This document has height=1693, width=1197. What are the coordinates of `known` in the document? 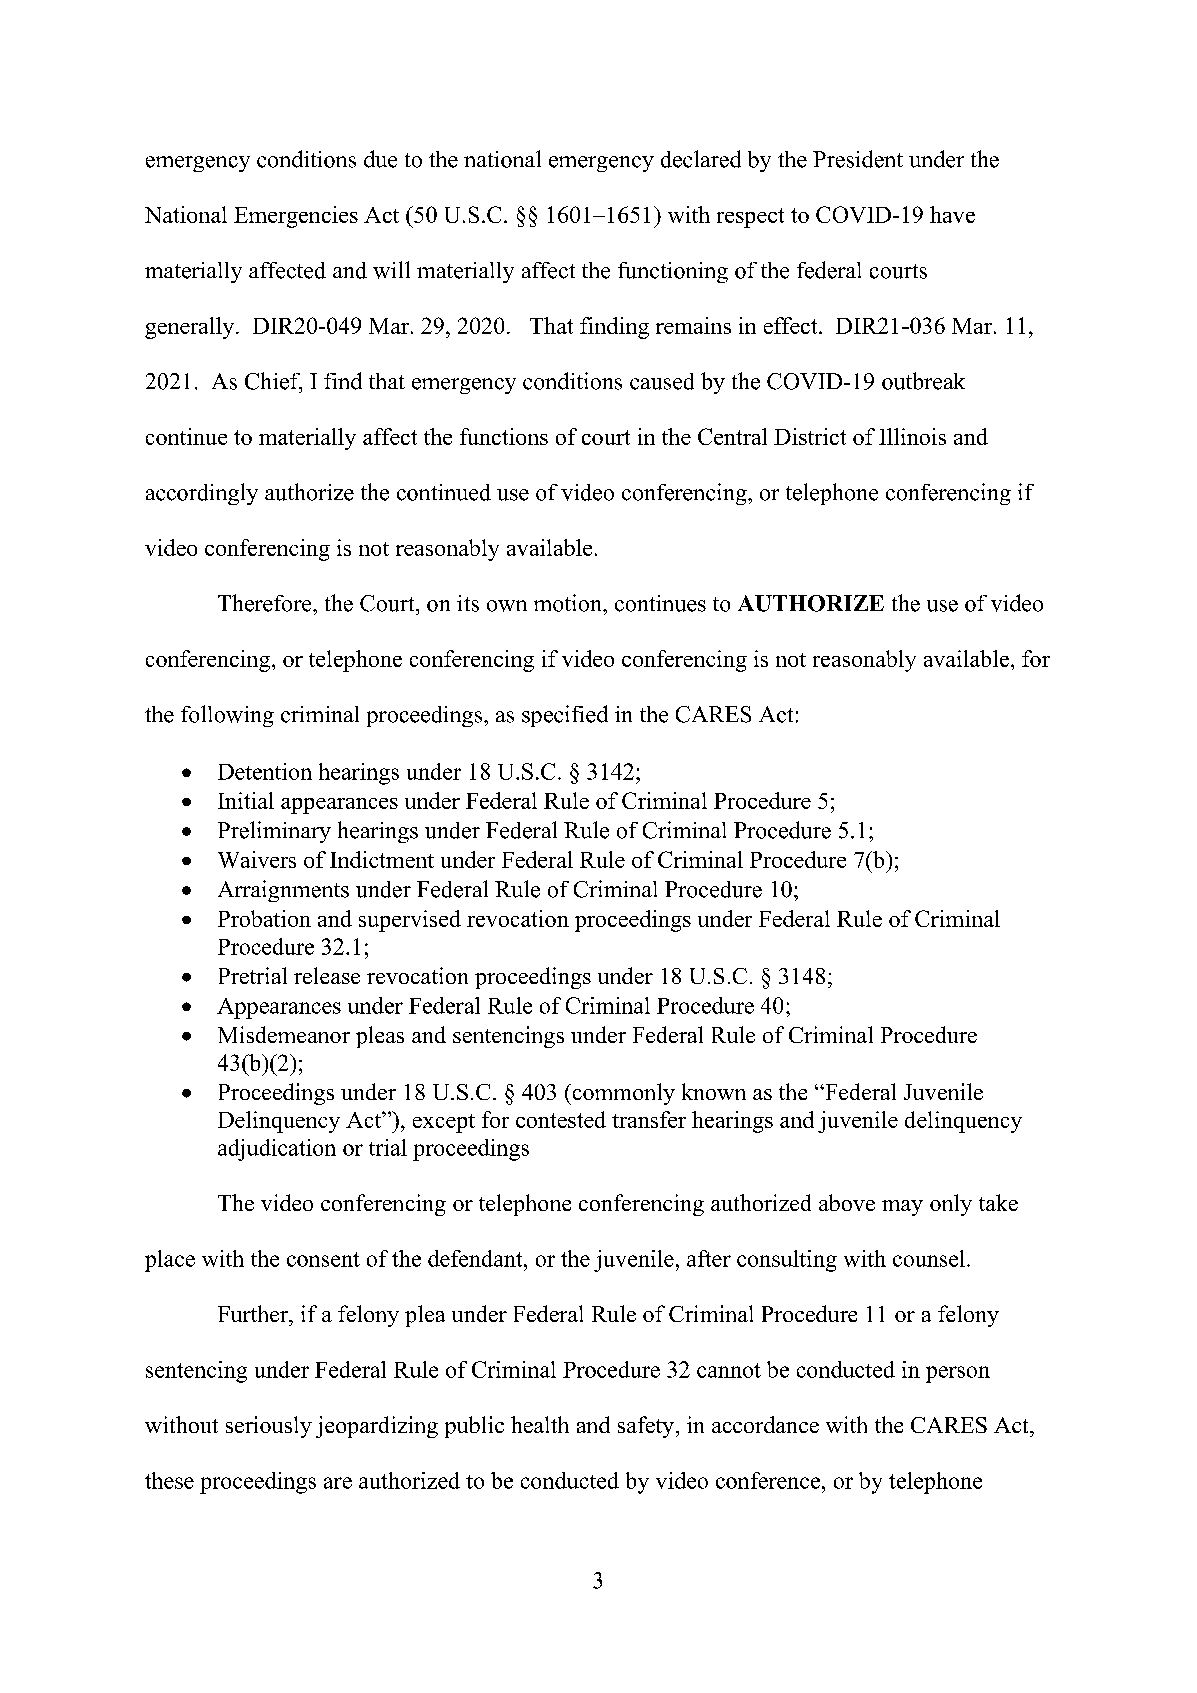 It's located at (714, 1091).
